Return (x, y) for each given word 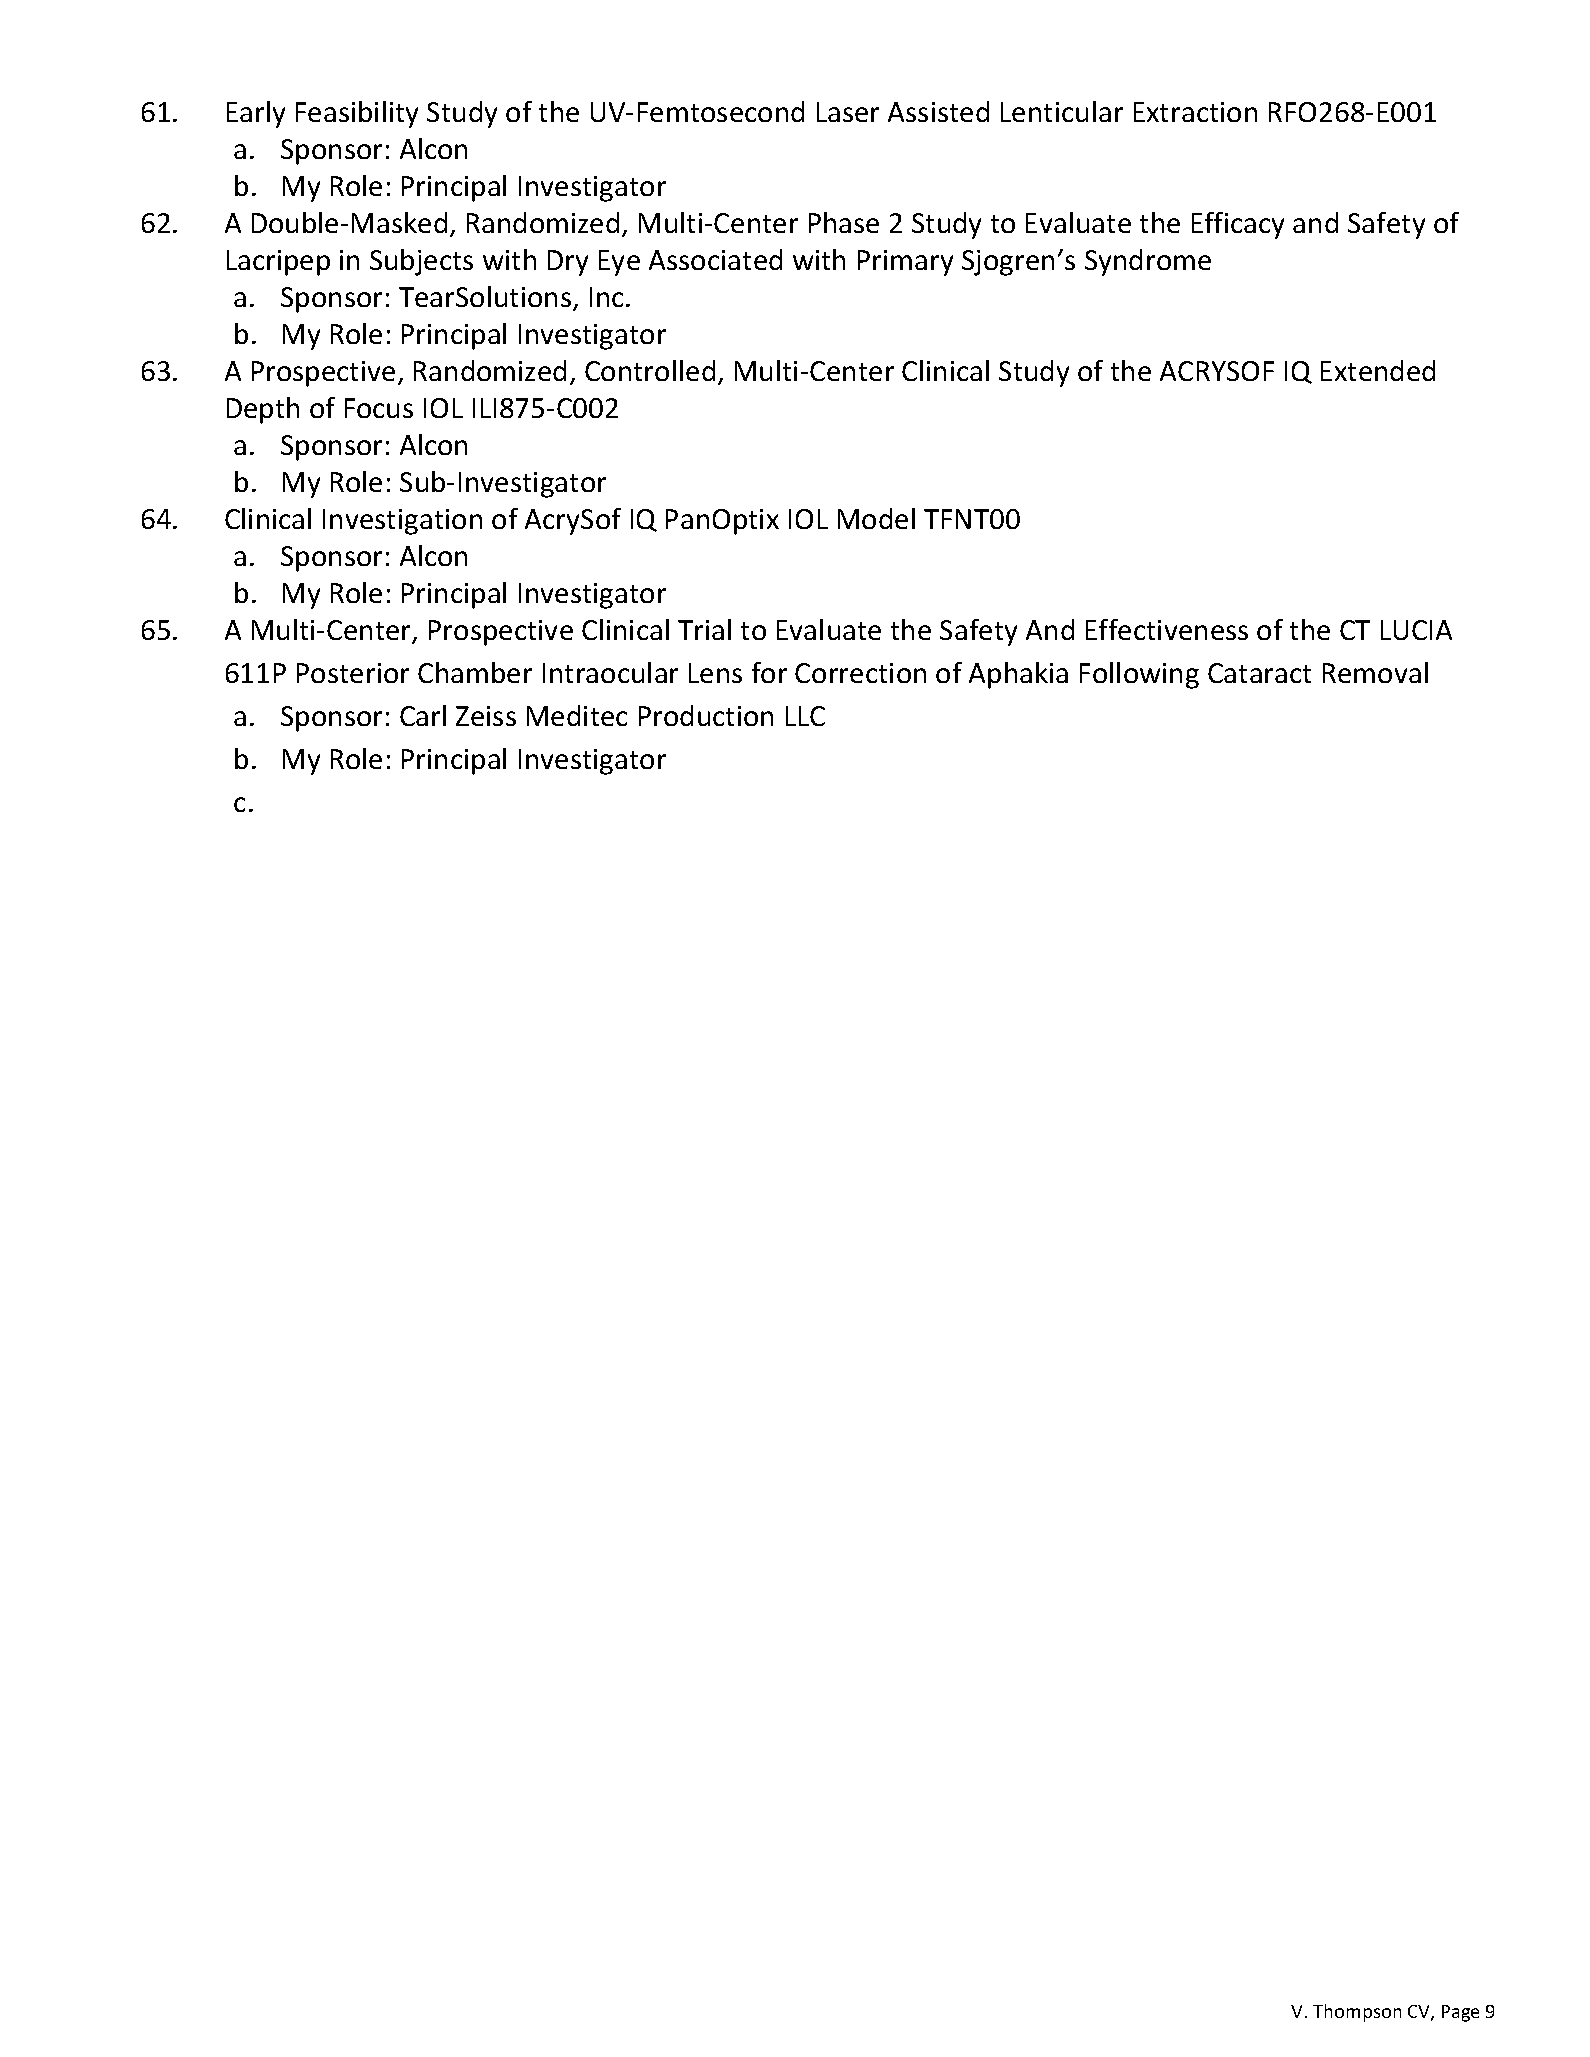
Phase (844, 222)
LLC (805, 716)
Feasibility (357, 114)
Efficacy (1238, 225)
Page (1460, 2013)
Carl (423, 715)
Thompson (1357, 2013)
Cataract (1259, 673)
